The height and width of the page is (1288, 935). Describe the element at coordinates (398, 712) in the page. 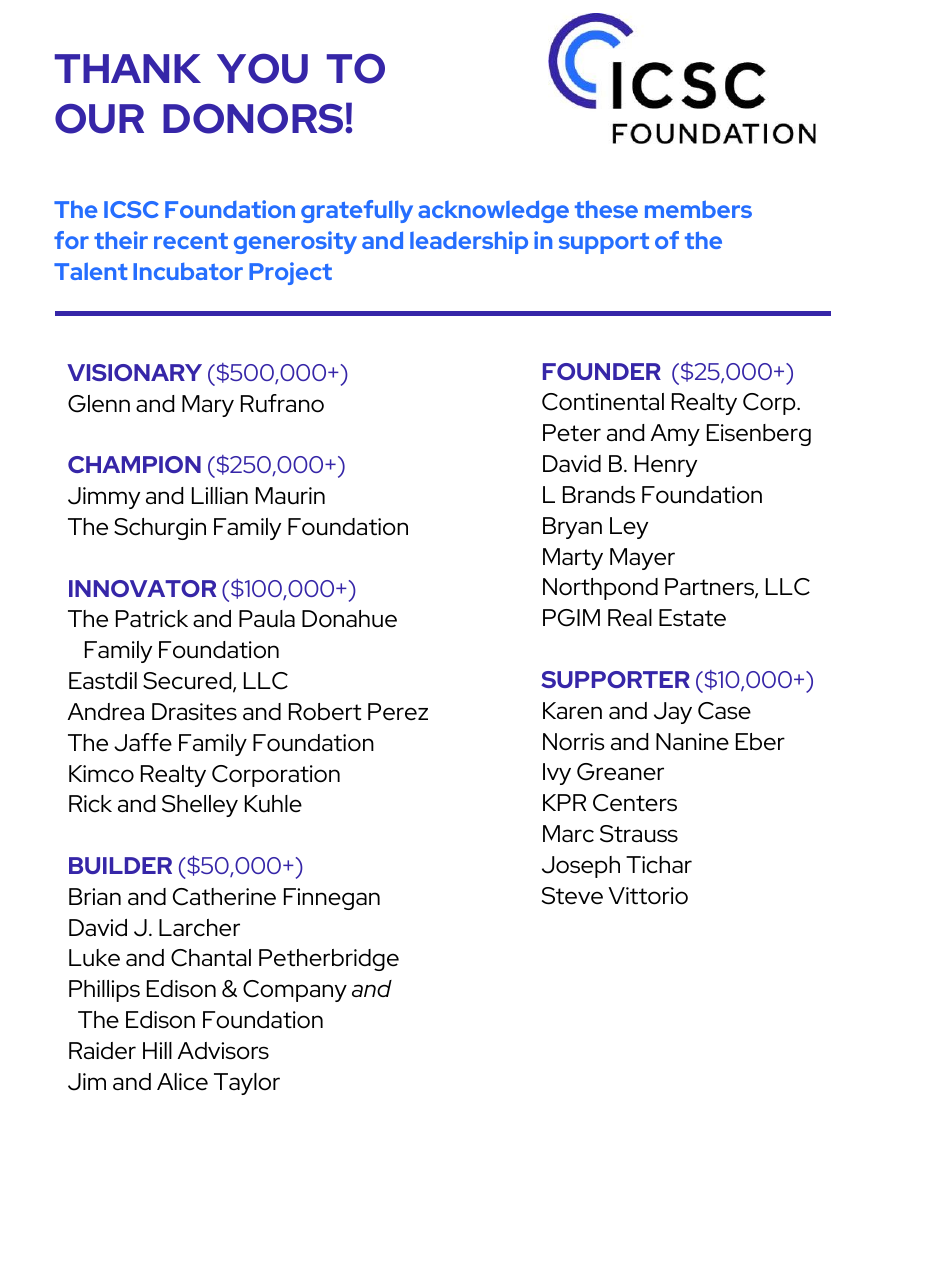

I see `Perez` at that location.
